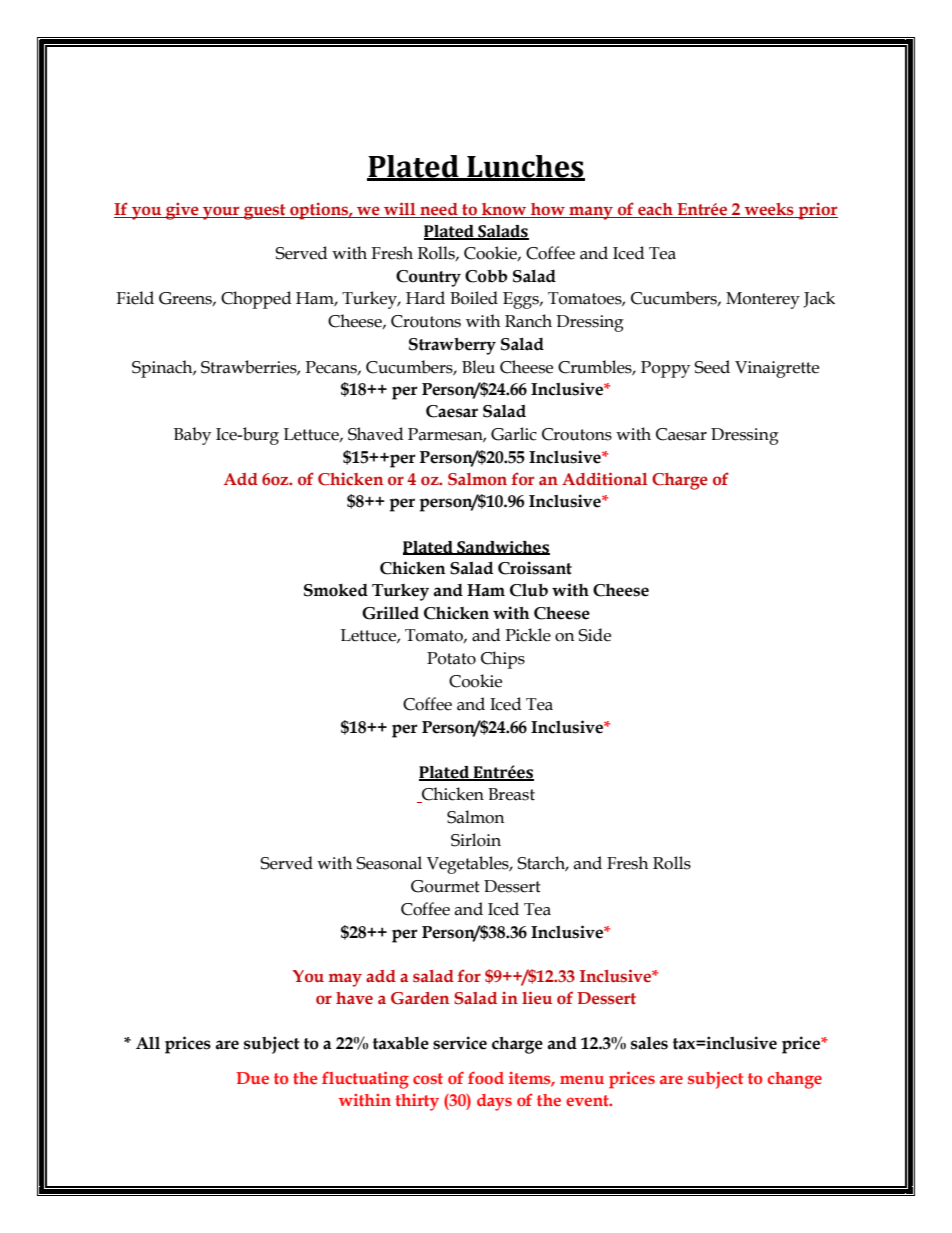 The width and height of the image is (952, 1233). What do you see at coordinates (486, 1077) in the image?
I see `food` at bounding box center [486, 1077].
